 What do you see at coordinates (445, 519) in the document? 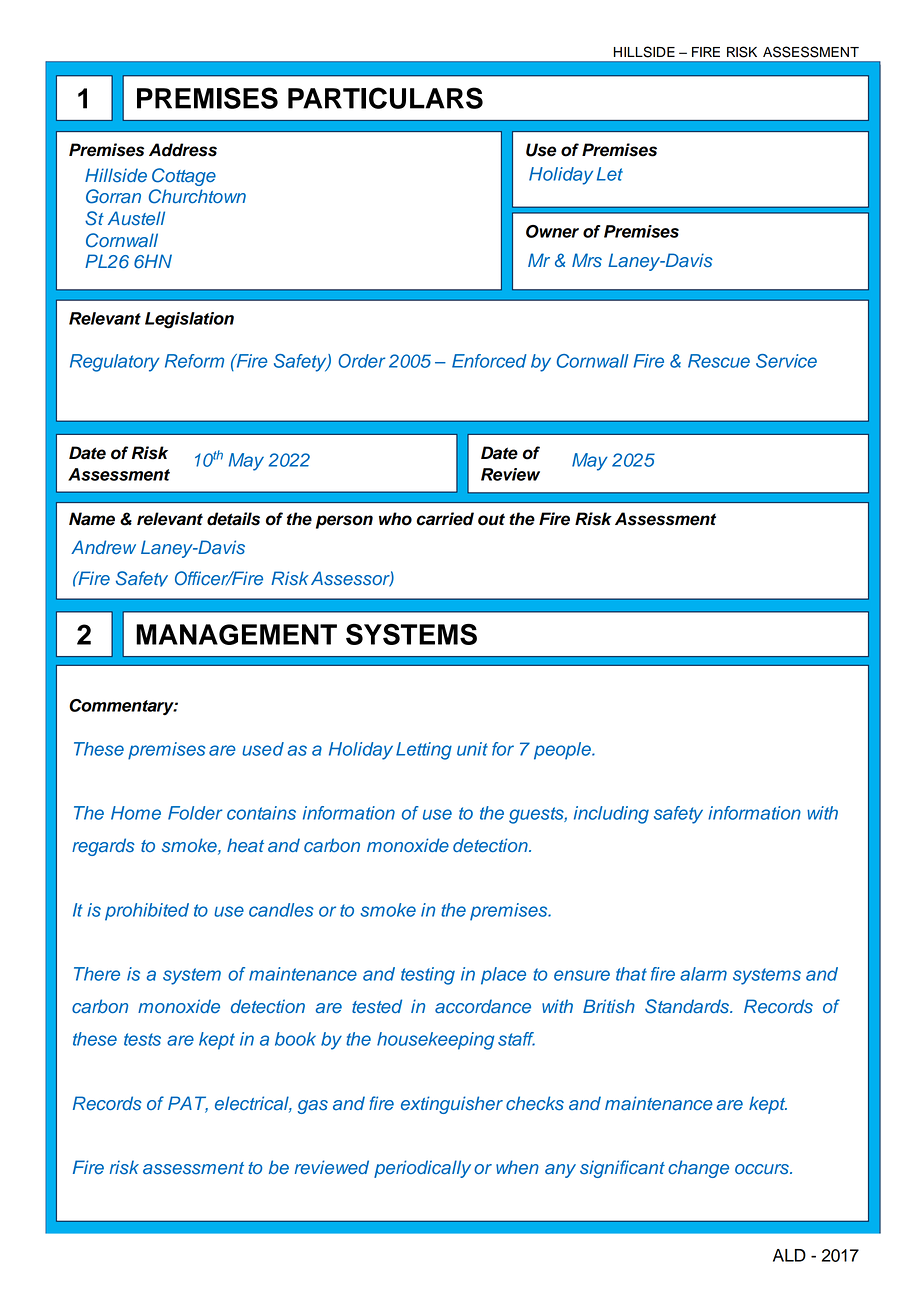
I see `carried` at bounding box center [445, 519].
